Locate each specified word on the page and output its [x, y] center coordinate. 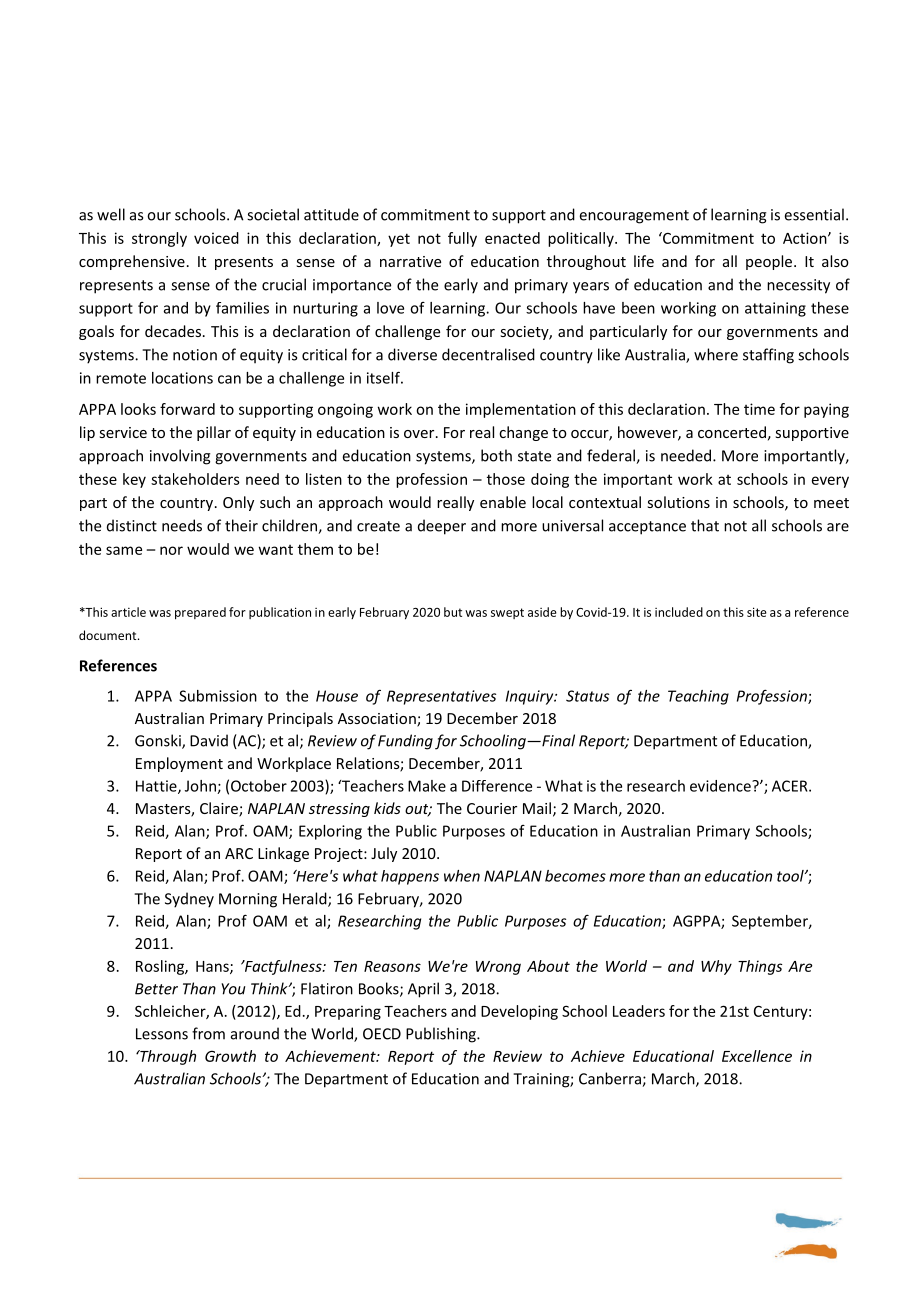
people [770, 262]
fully [462, 239]
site [757, 612]
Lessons [162, 1034]
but [453, 612]
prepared [200, 613]
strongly [159, 239]
